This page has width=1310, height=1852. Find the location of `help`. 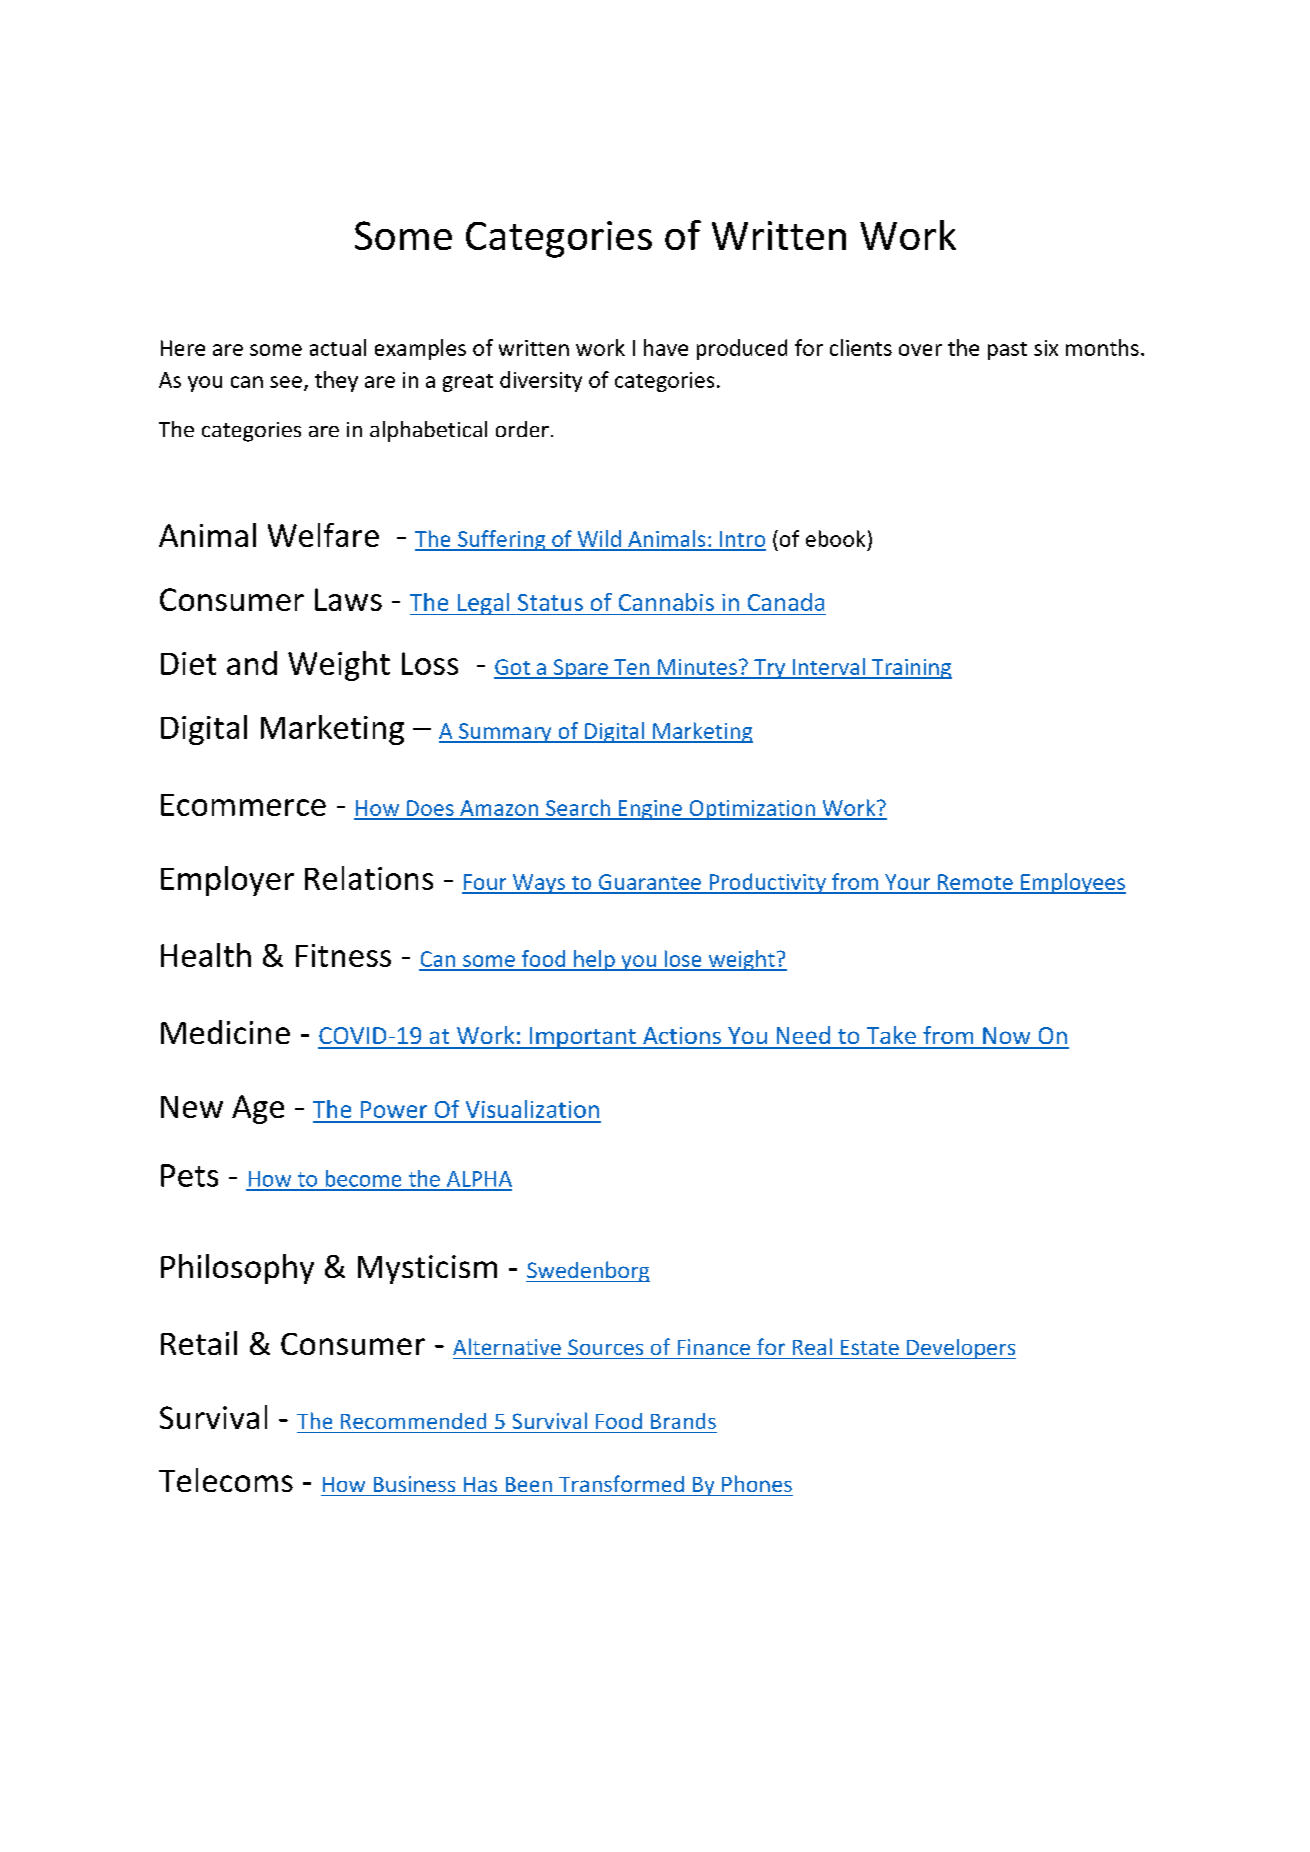

help is located at coordinates (594, 960).
